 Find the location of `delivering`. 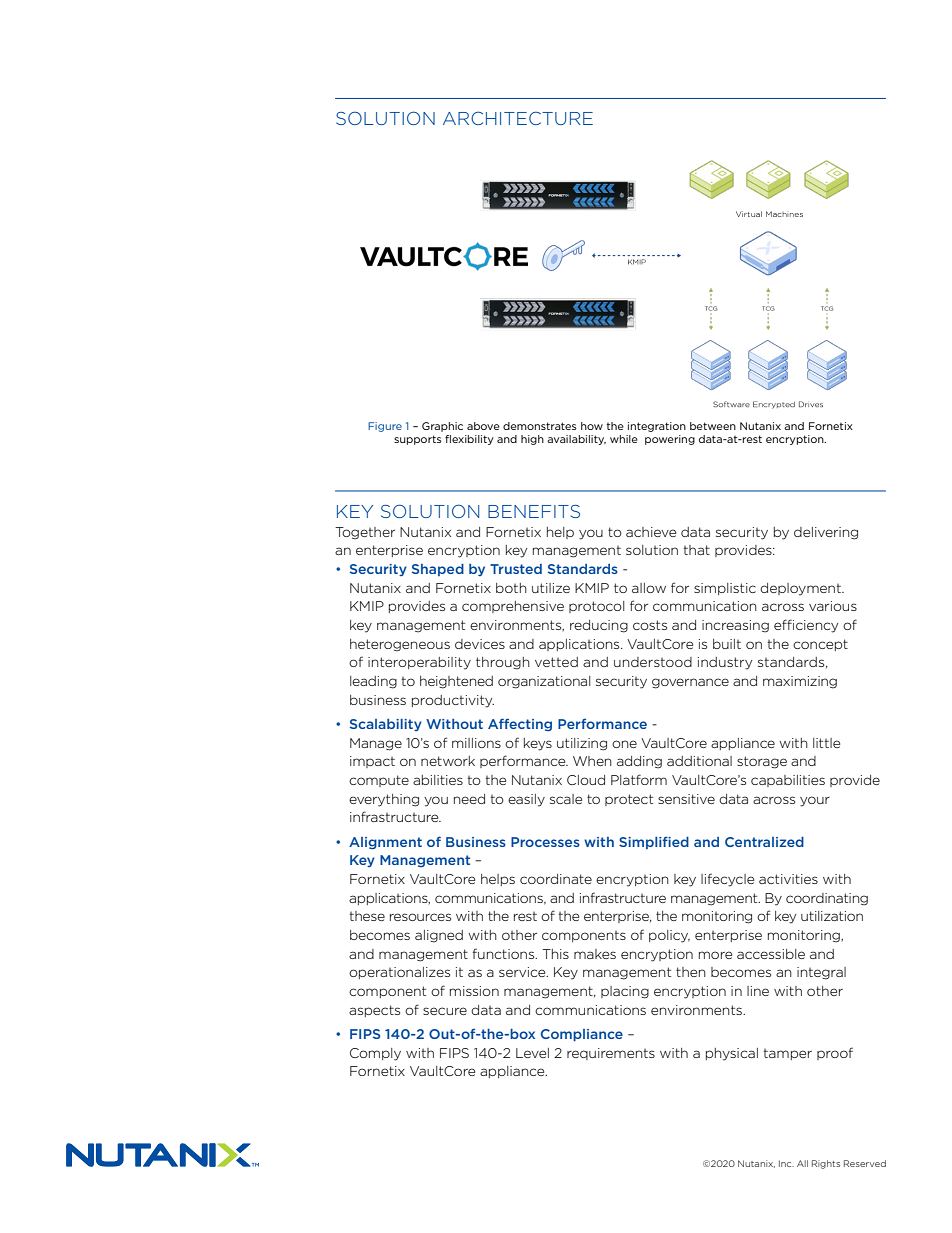

delivering is located at coordinates (826, 533).
